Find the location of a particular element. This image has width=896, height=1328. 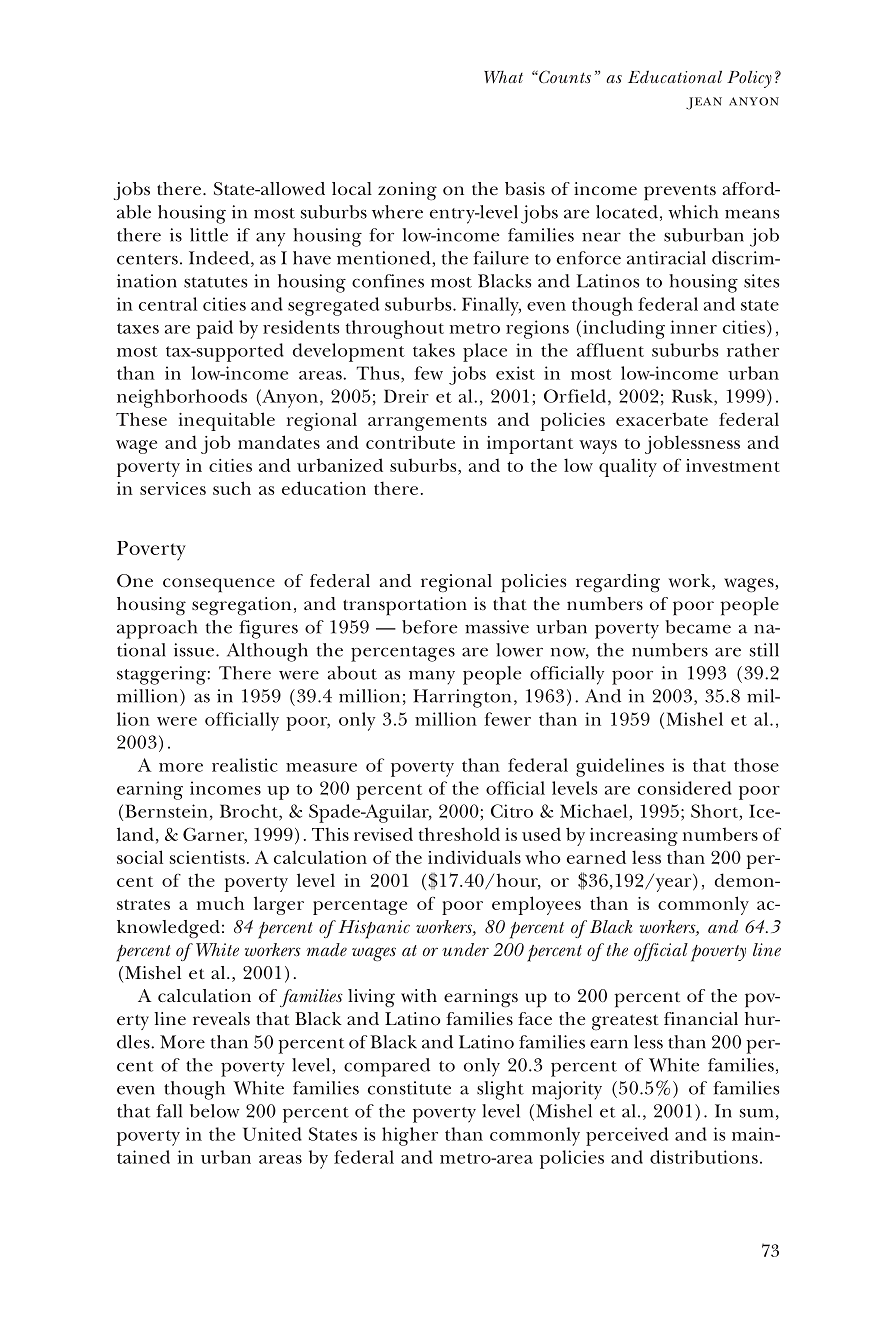

increasing is located at coordinates (634, 837).
